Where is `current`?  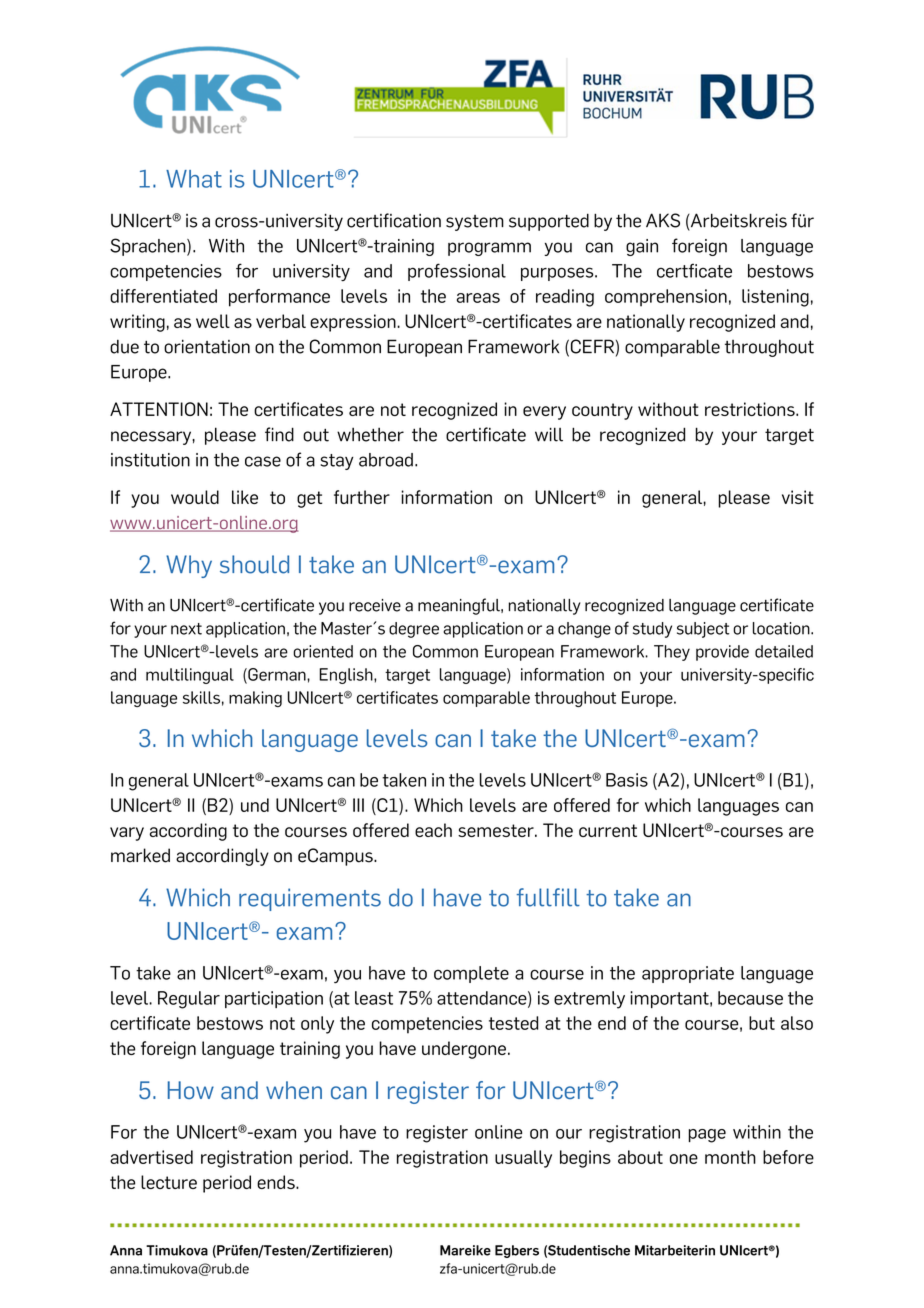 current is located at coordinates (608, 830).
